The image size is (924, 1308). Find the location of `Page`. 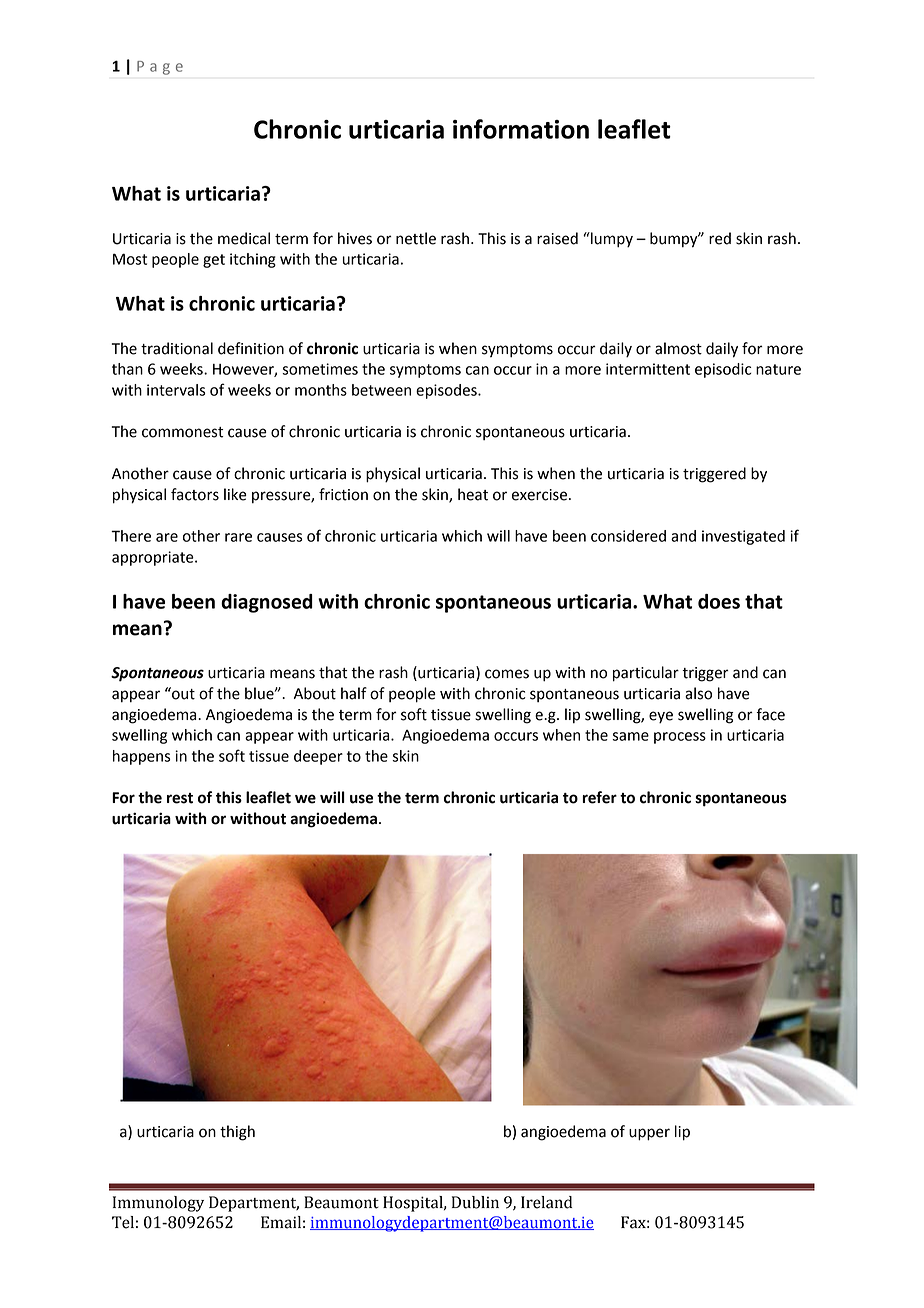

Page is located at coordinates (160, 68).
